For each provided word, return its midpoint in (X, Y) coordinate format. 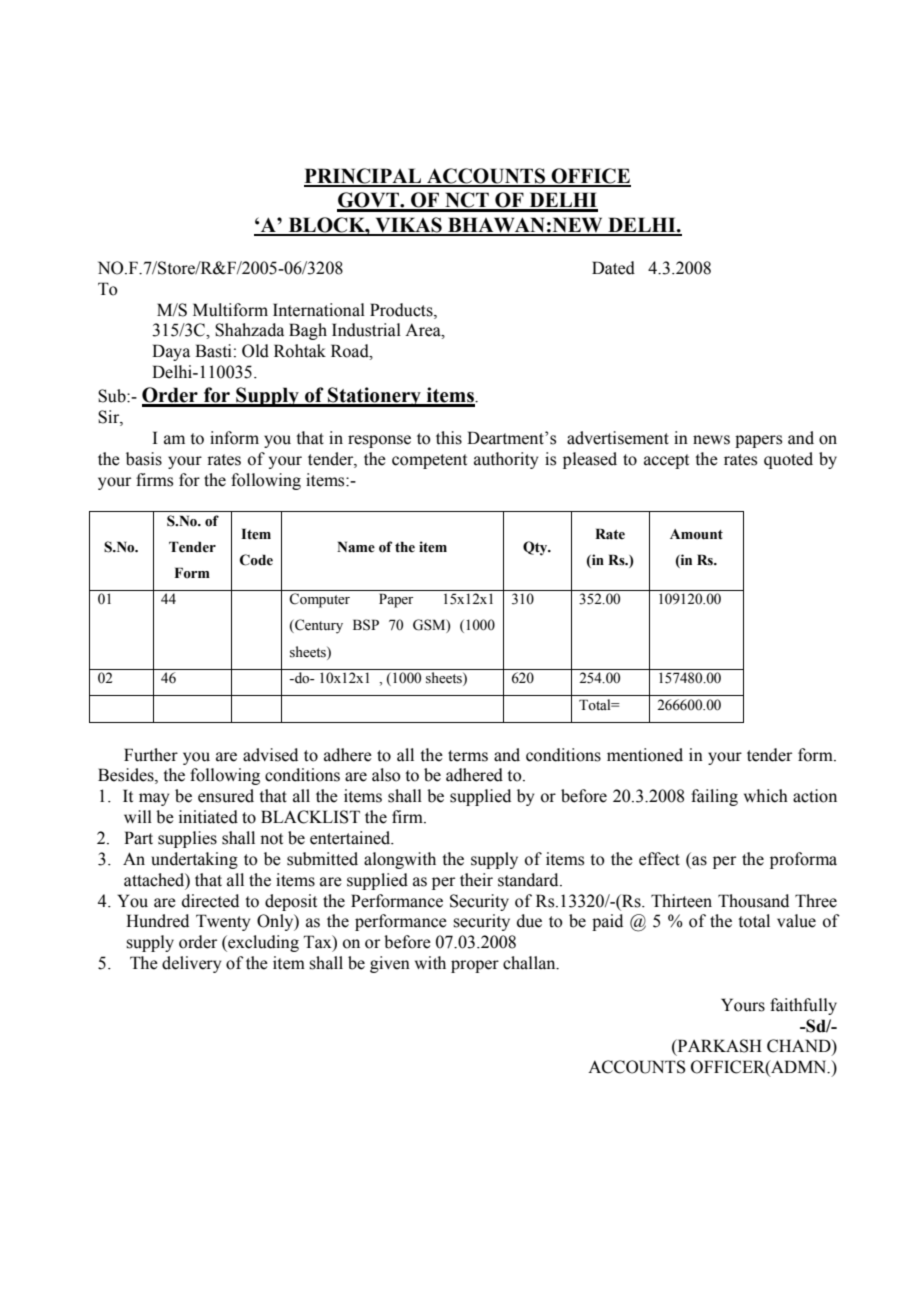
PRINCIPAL (364, 177)
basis (144, 459)
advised (270, 755)
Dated (613, 268)
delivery (191, 964)
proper (475, 966)
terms (468, 756)
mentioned (645, 755)
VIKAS (408, 226)
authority (506, 460)
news (711, 440)
